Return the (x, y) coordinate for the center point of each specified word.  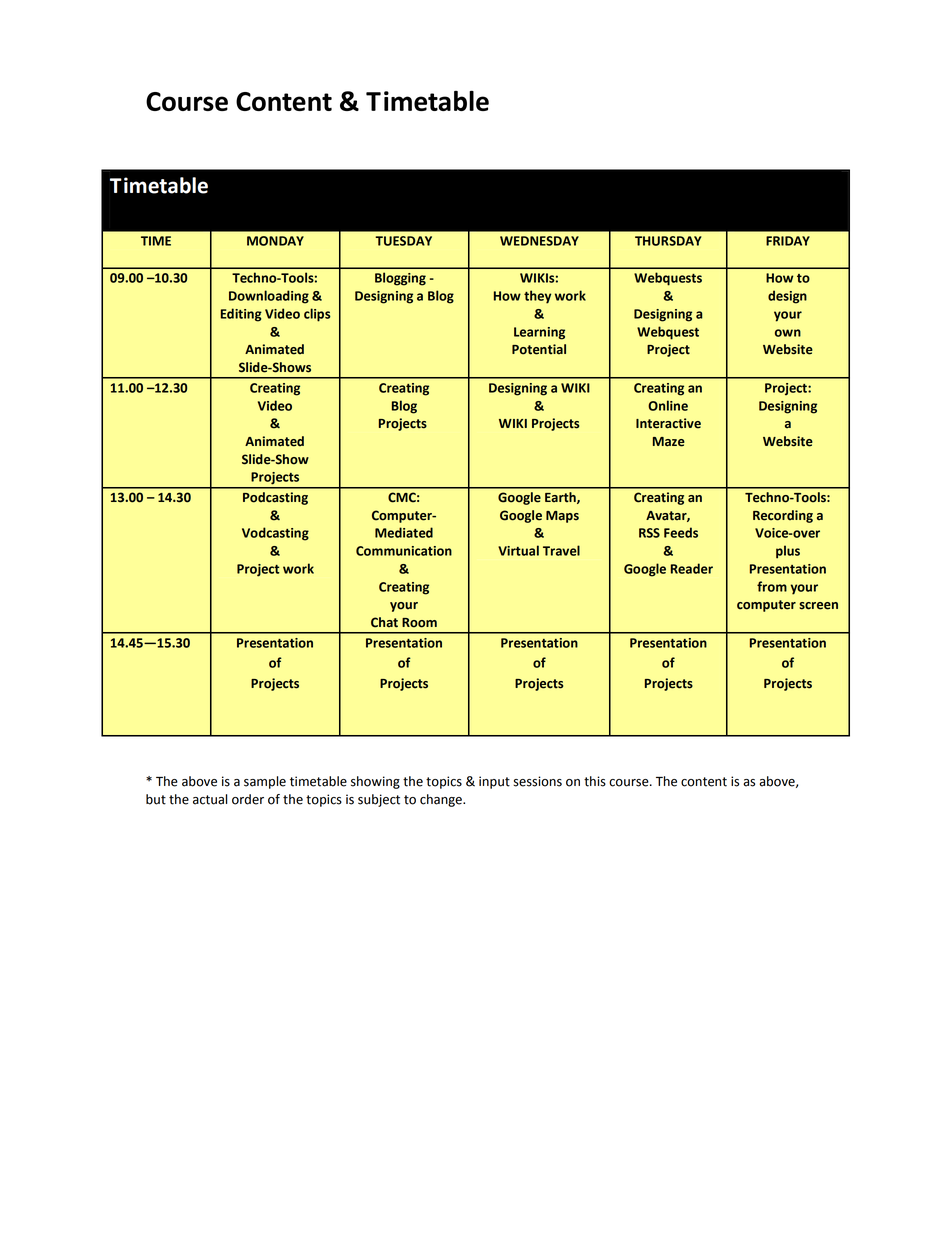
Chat (384, 622)
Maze (669, 442)
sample (265, 782)
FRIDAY (788, 241)
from (772, 586)
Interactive (668, 423)
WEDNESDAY (539, 241)
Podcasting (275, 498)
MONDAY (275, 241)
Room (419, 623)
